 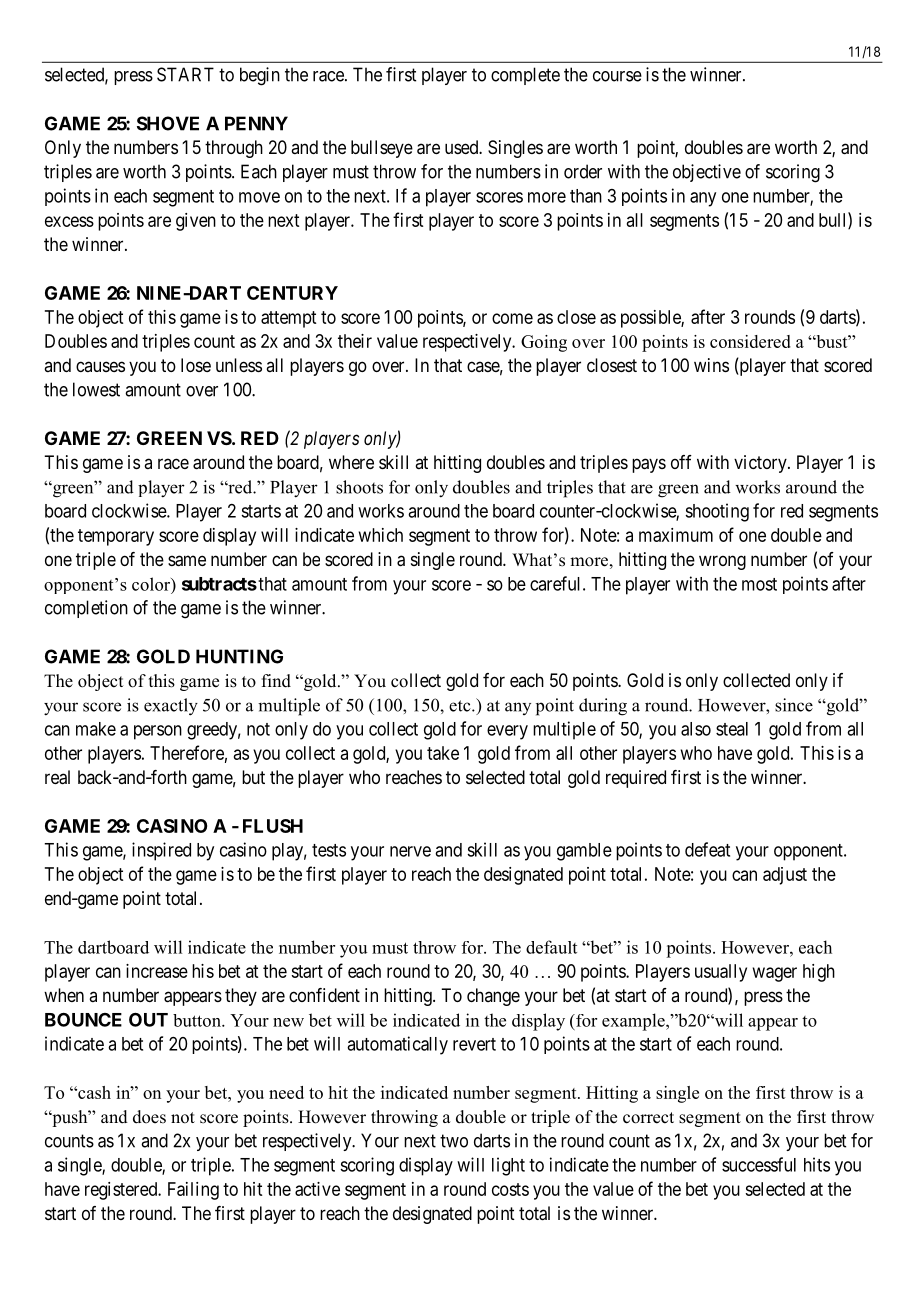 I want to click on two, so click(x=454, y=1141).
